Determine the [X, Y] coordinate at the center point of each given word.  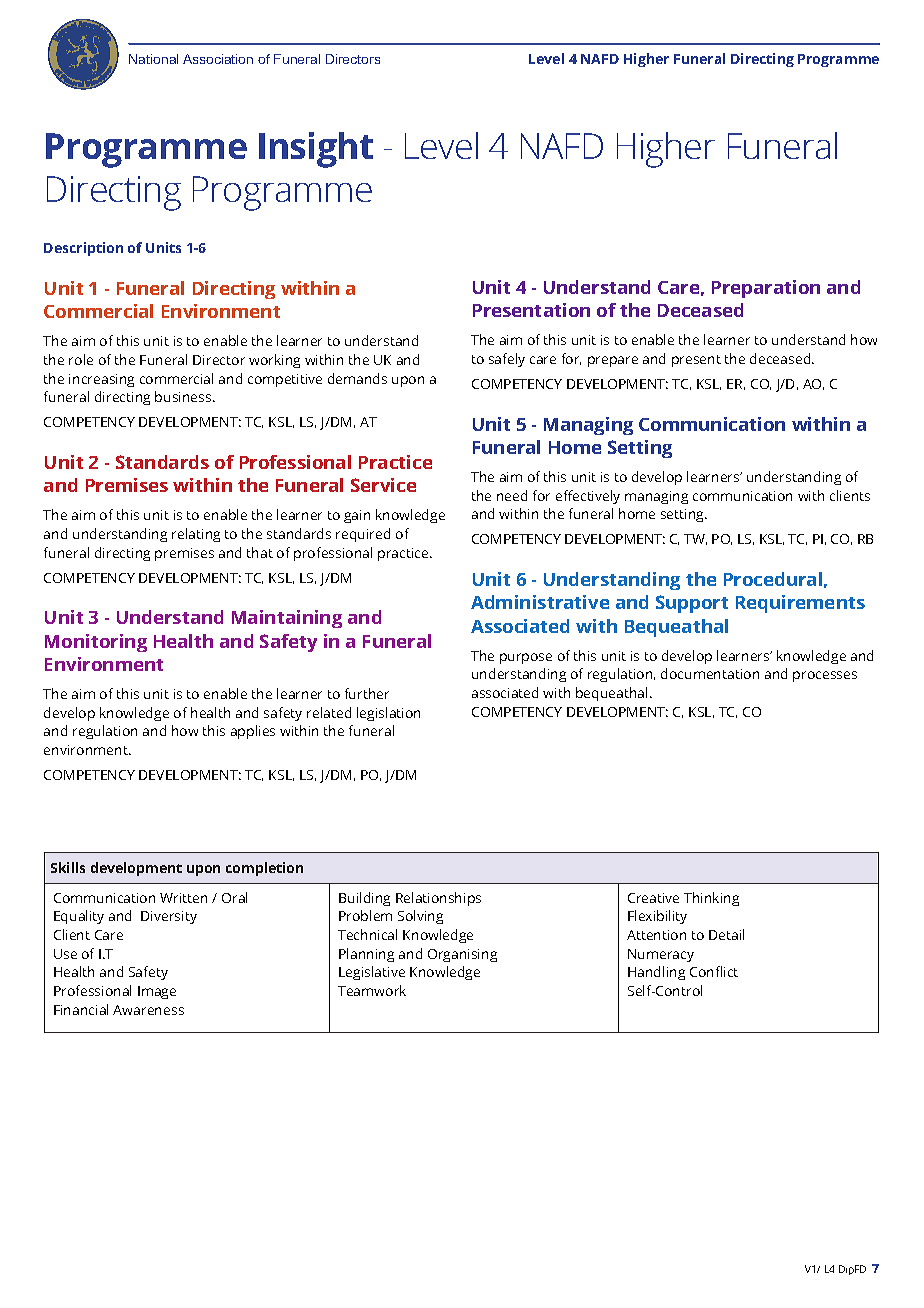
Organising [462, 955]
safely [507, 360]
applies [253, 732]
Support [692, 604]
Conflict [714, 971]
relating [196, 535]
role [81, 359]
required [363, 535]
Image [157, 992]
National [153, 59]
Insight [316, 150]
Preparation [766, 289]
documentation [710, 673]
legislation [388, 714]
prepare [613, 361]
